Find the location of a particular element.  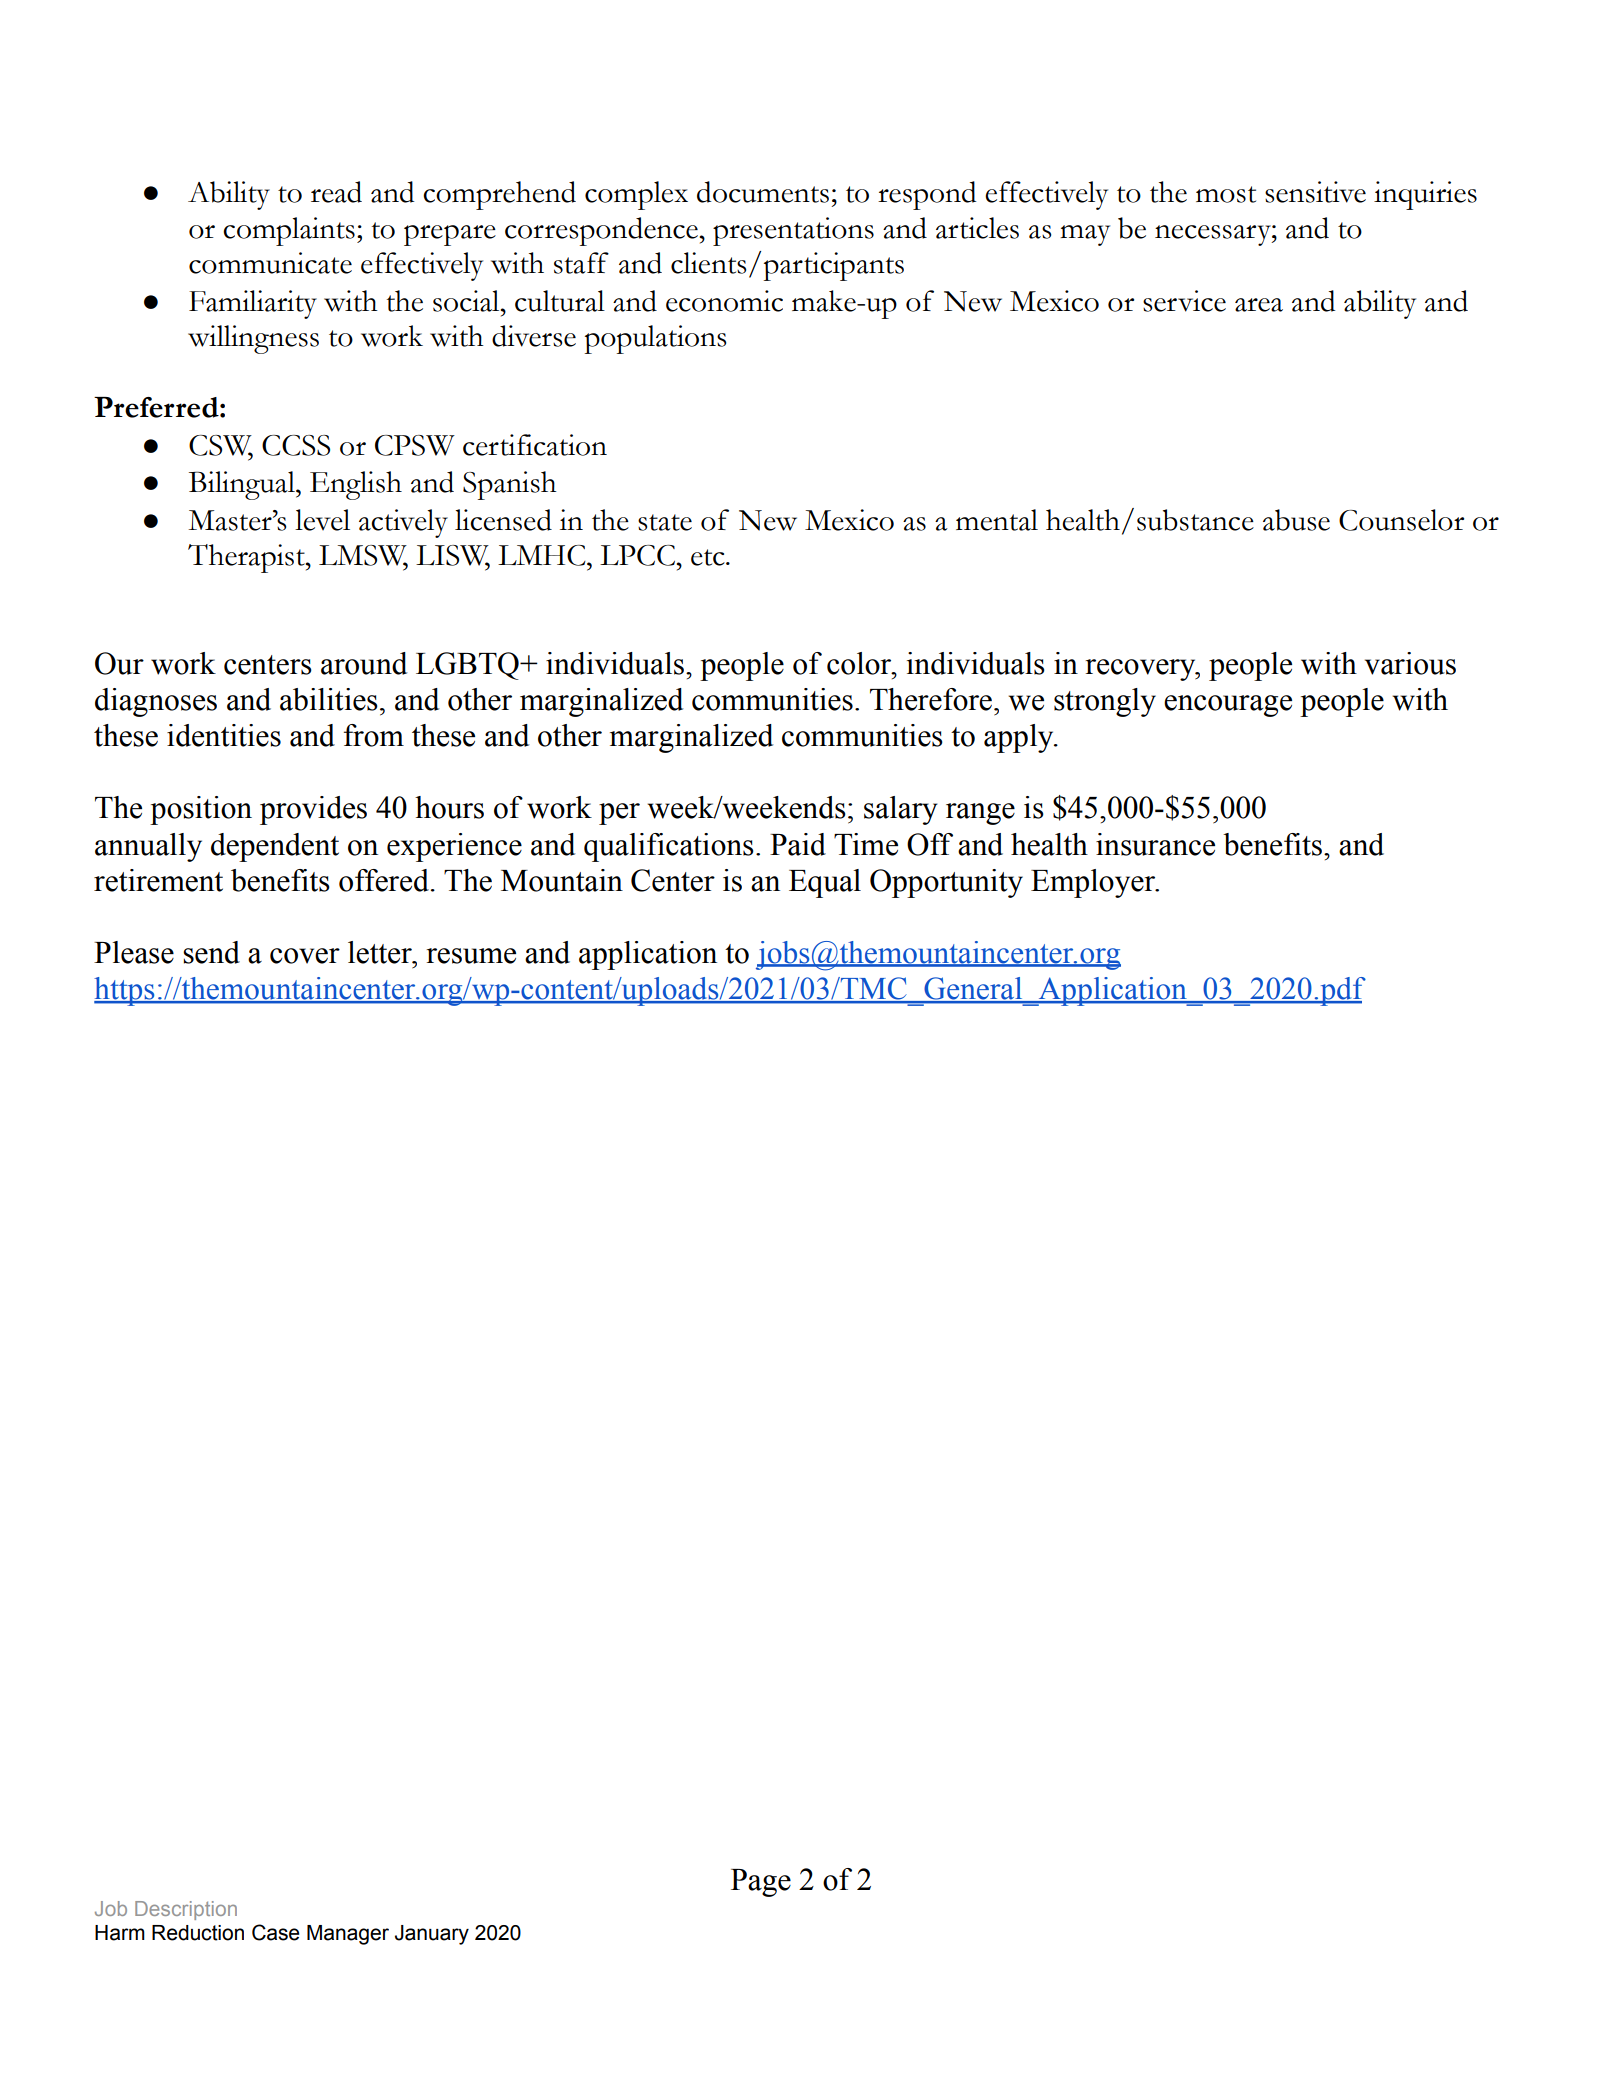

Description is located at coordinates (186, 1910).
